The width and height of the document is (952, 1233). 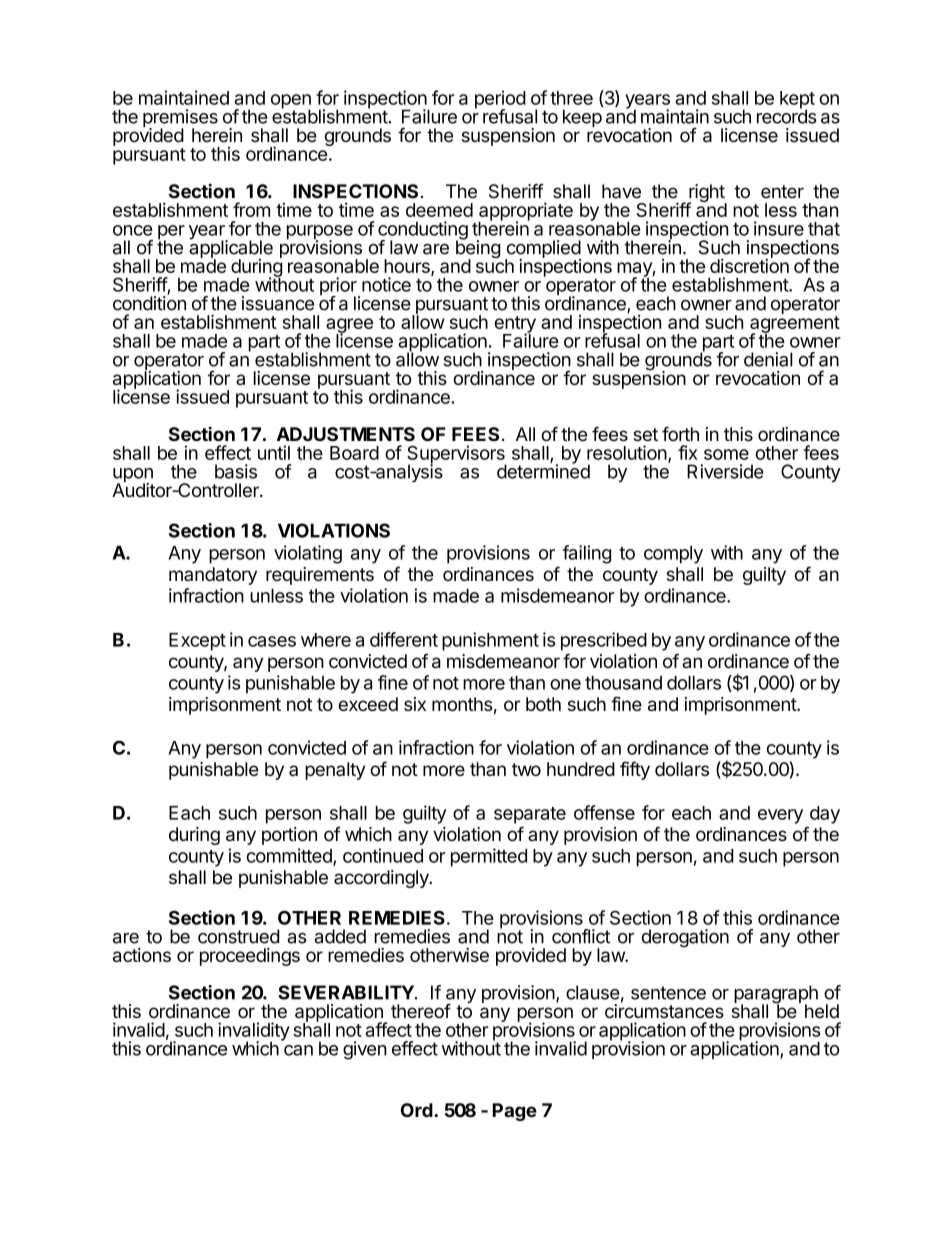 I want to click on punishment, so click(x=490, y=641).
